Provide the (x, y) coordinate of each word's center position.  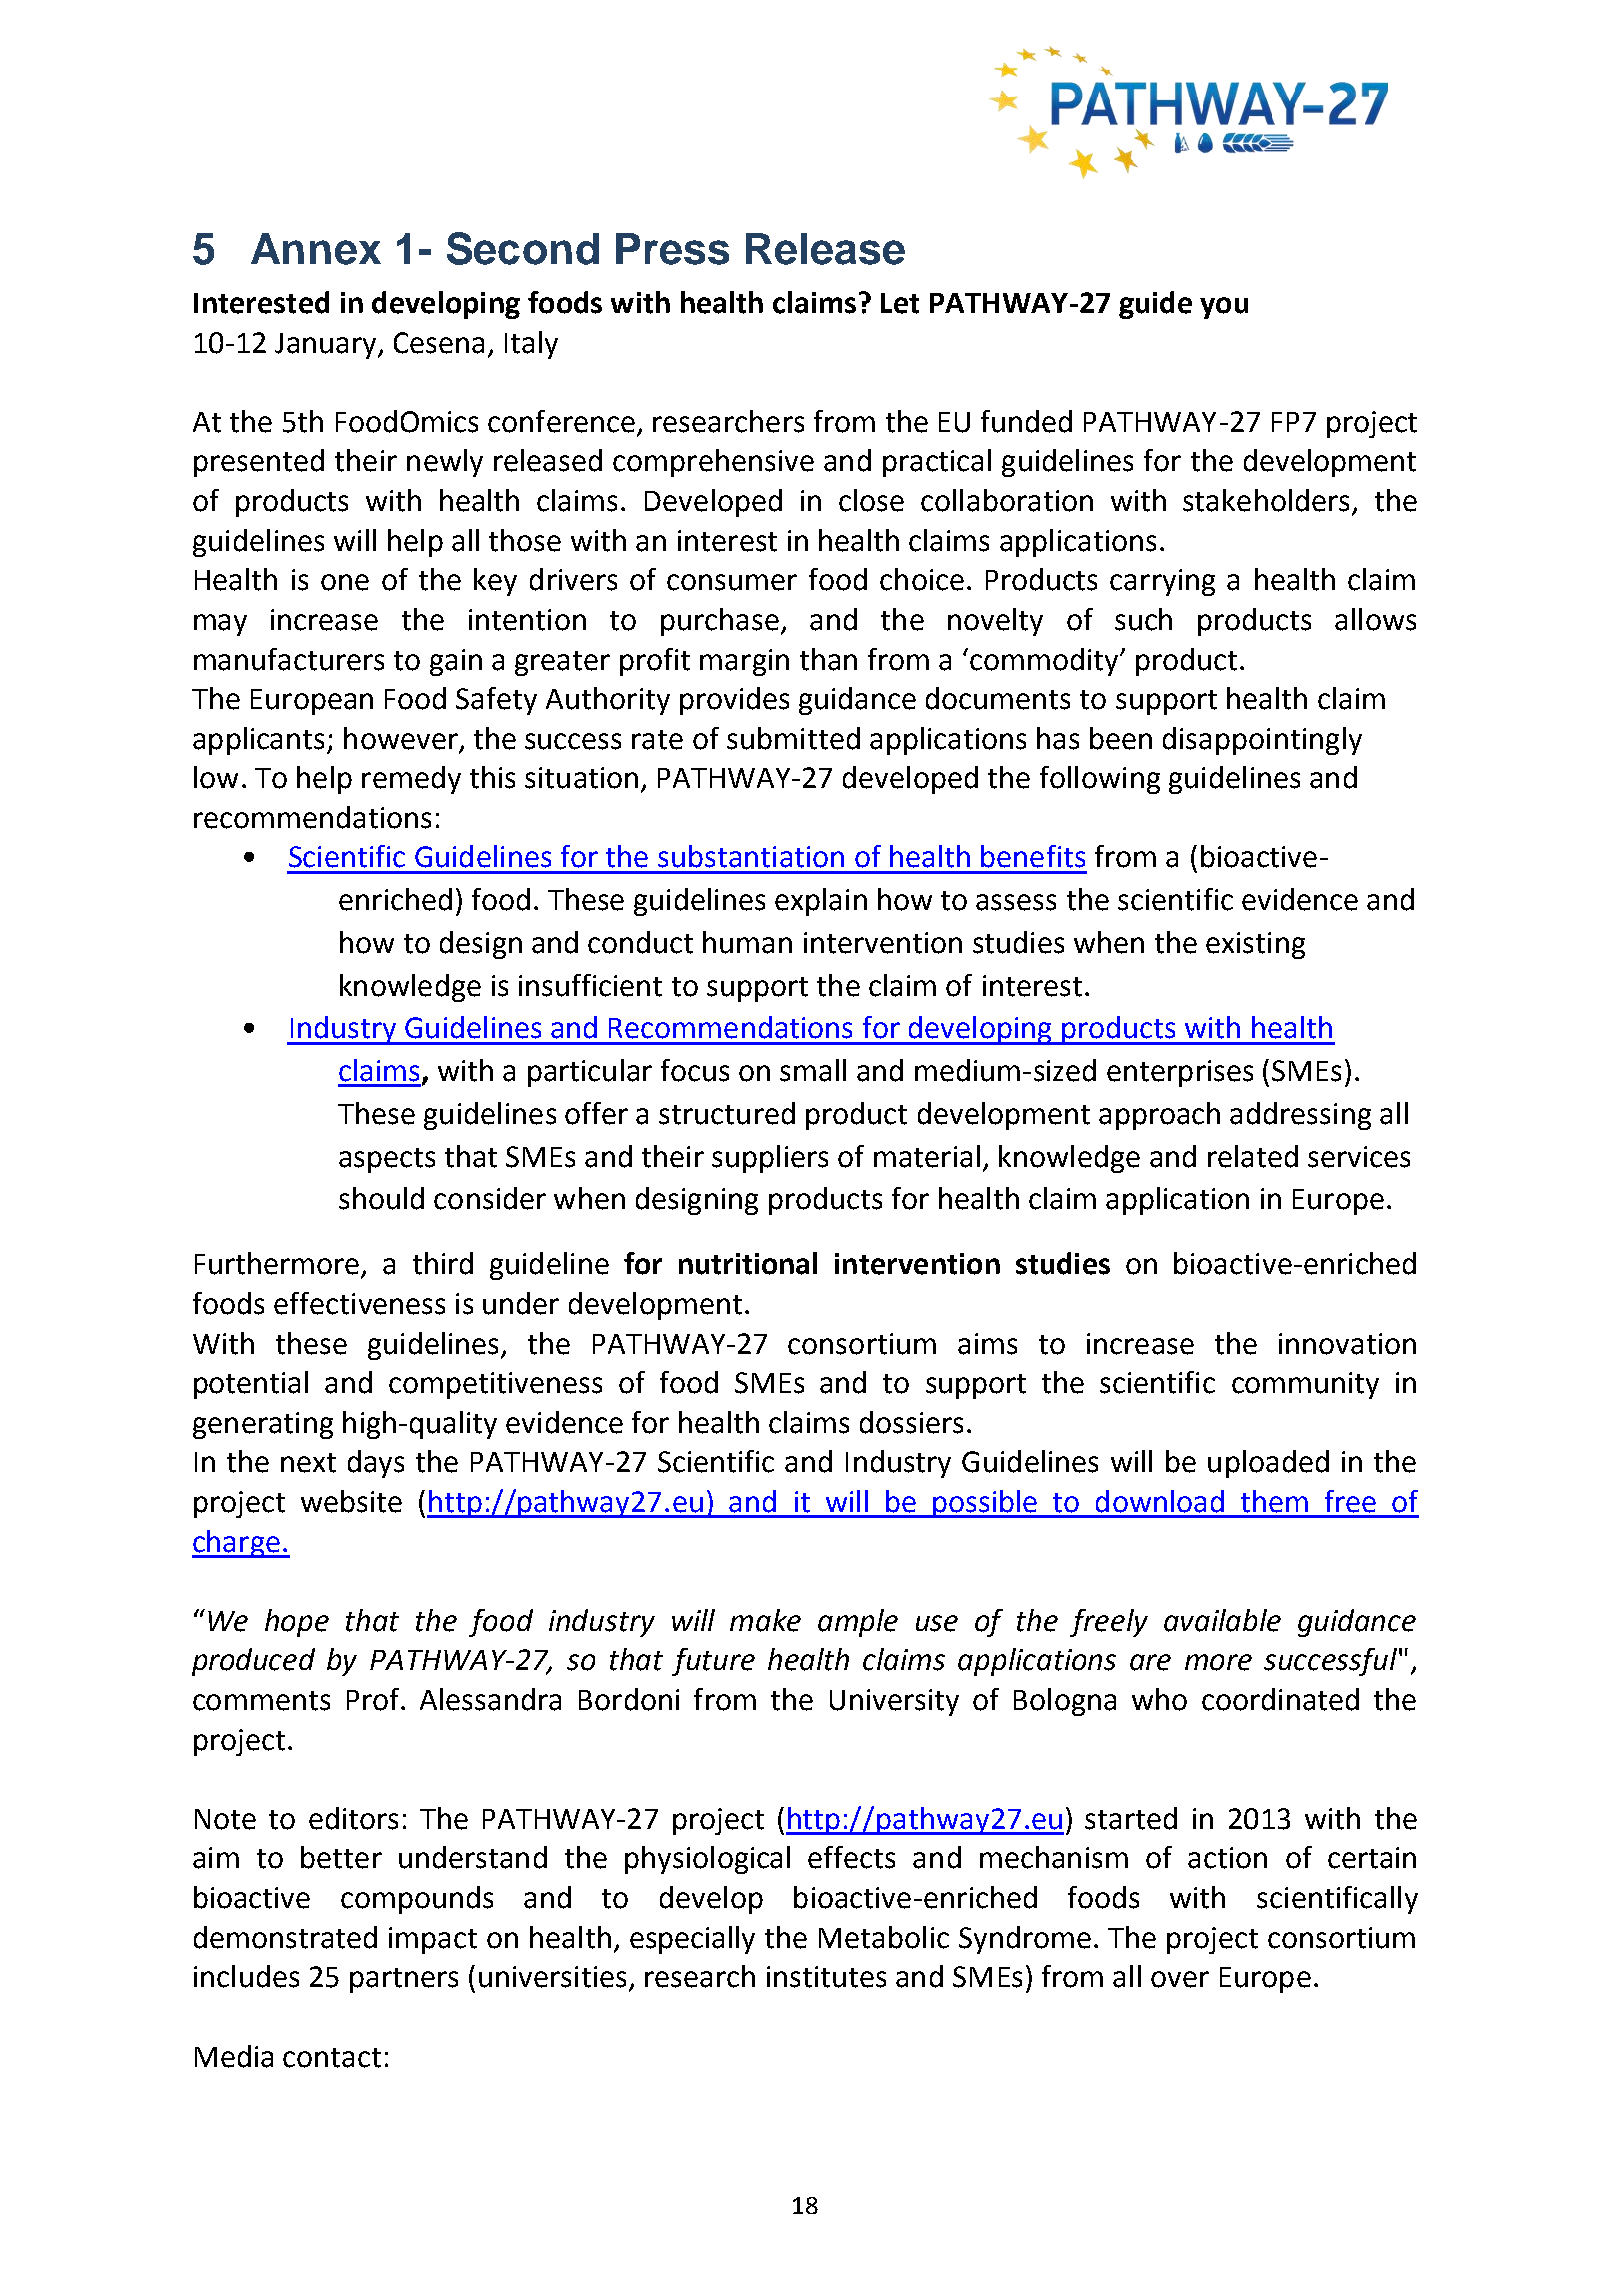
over (1180, 1979)
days (376, 1464)
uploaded (1268, 1464)
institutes (826, 1977)
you (1224, 308)
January (327, 346)
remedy (411, 780)
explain (821, 902)
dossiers (911, 1422)
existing (1255, 945)
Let (900, 303)
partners (404, 1980)
